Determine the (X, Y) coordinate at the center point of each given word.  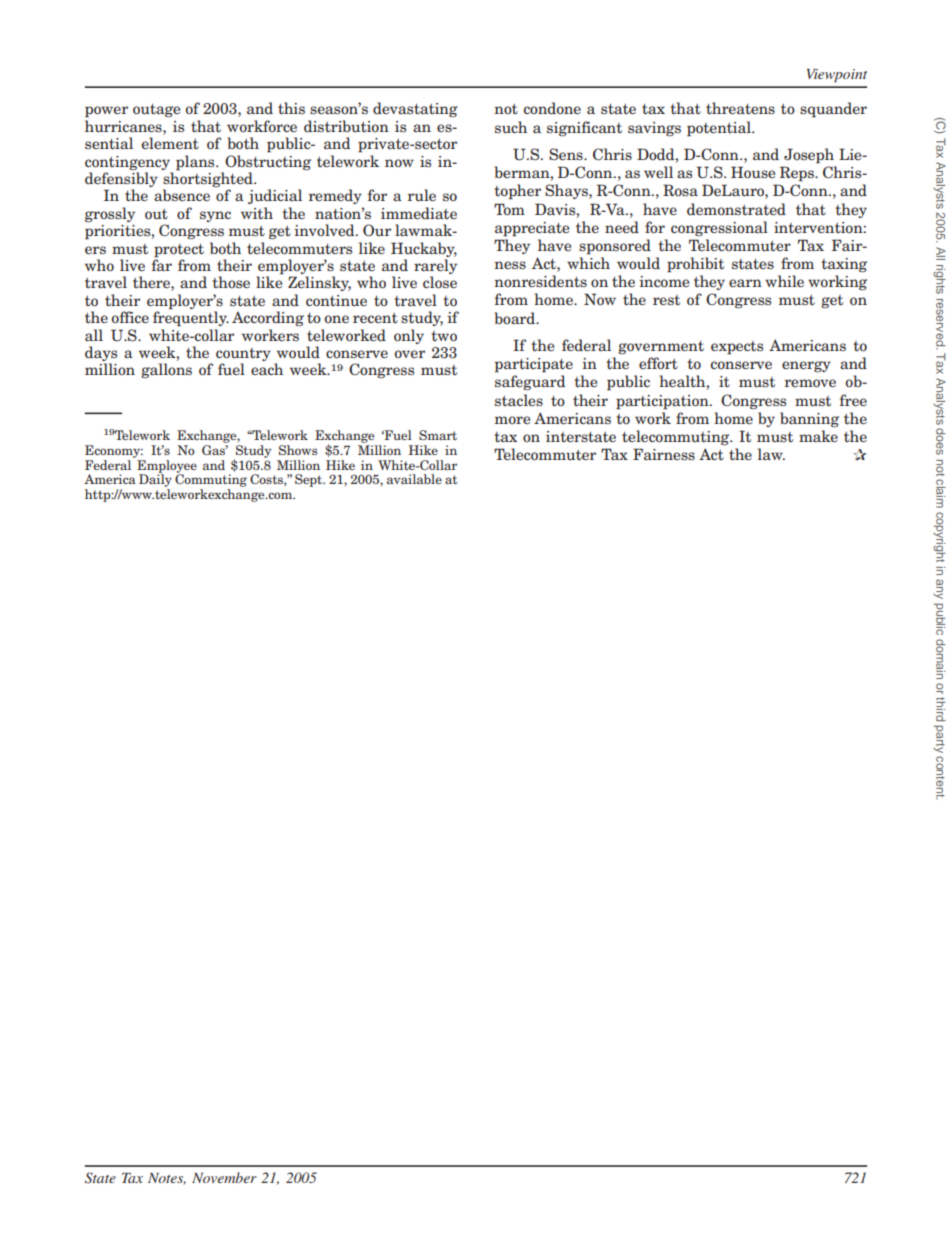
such (511, 127)
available (414, 479)
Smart (438, 435)
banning (809, 419)
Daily (155, 481)
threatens (740, 108)
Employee (166, 466)
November (224, 1177)
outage (156, 110)
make (818, 436)
